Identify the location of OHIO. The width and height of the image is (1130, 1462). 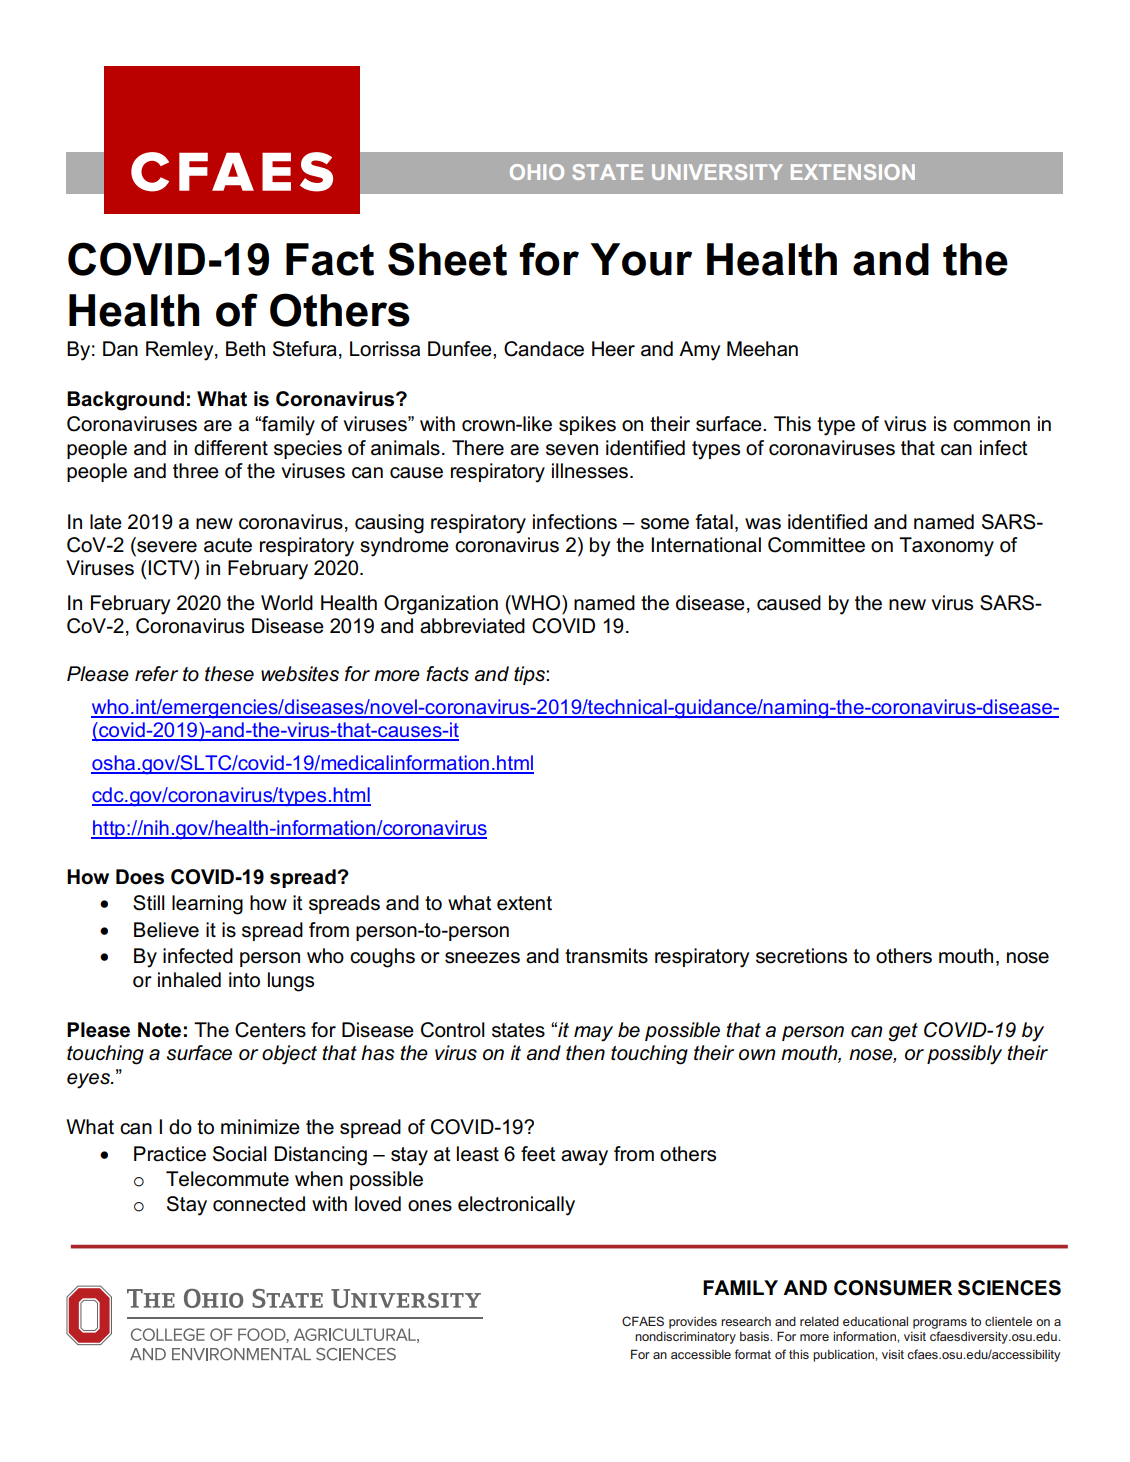
(537, 172).
